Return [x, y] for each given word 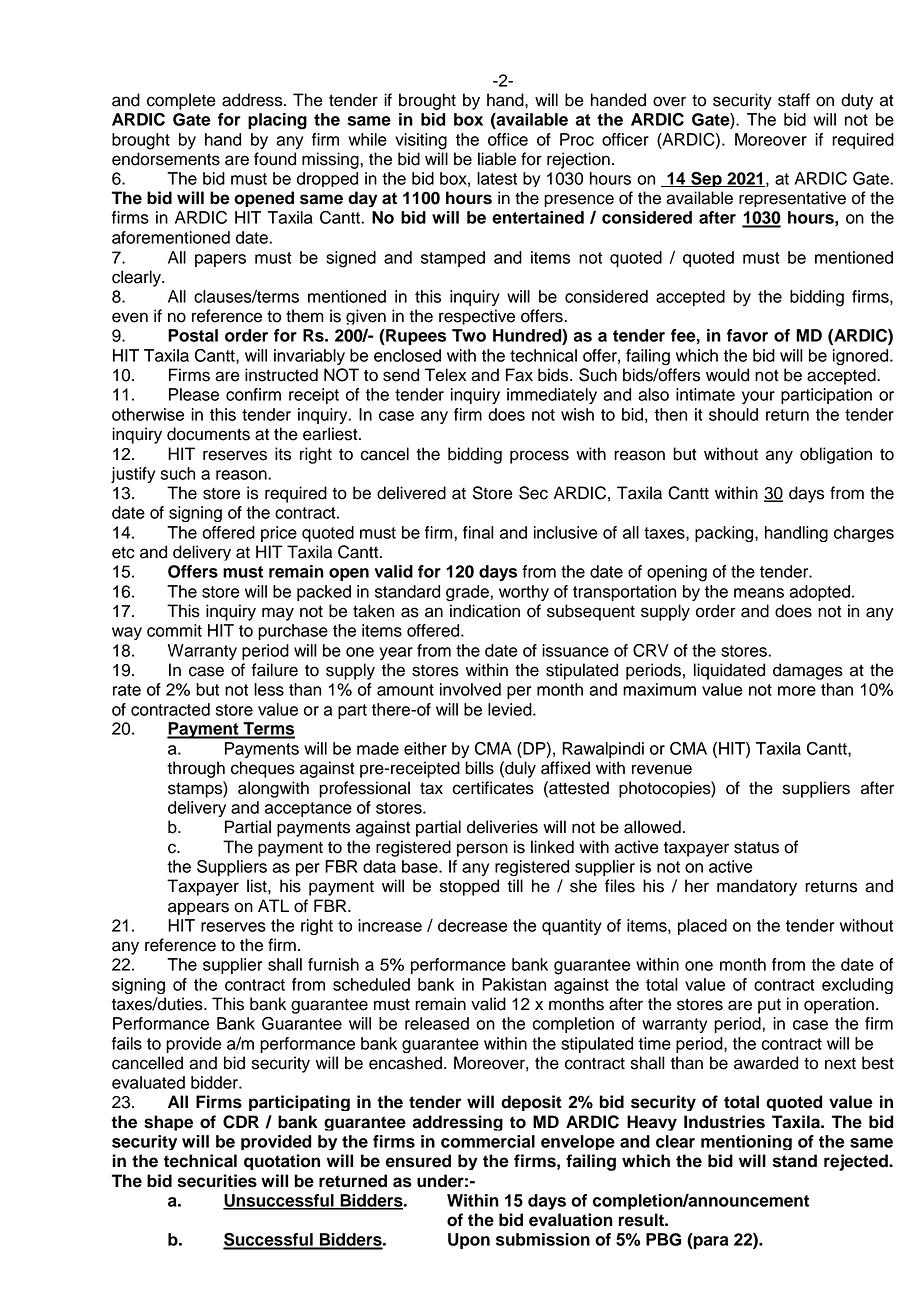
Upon [469, 1241]
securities [217, 1181]
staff [794, 100]
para [710, 1242]
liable [497, 159]
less [269, 689]
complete [181, 101]
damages [808, 671]
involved [470, 689]
